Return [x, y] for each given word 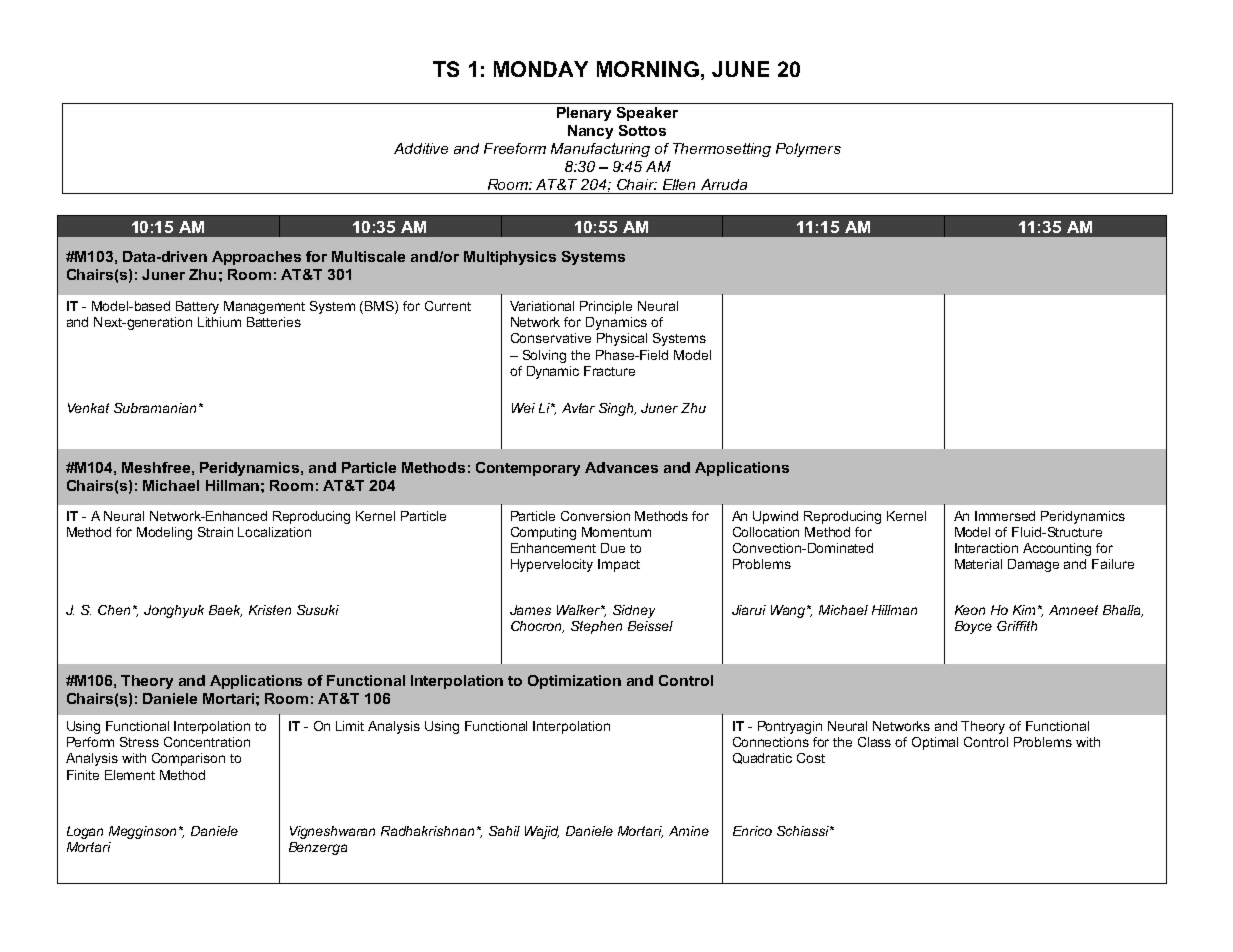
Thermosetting [722, 150]
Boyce [973, 627]
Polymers [808, 150]
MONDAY [541, 69]
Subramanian [155, 408]
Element [130, 775]
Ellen [679, 184]
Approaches [256, 258]
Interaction [986, 548]
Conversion [595, 516]
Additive [421, 148]
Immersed [1005, 516]
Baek [225, 611]
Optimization [574, 682]
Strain [215, 532]
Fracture [609, 371]
